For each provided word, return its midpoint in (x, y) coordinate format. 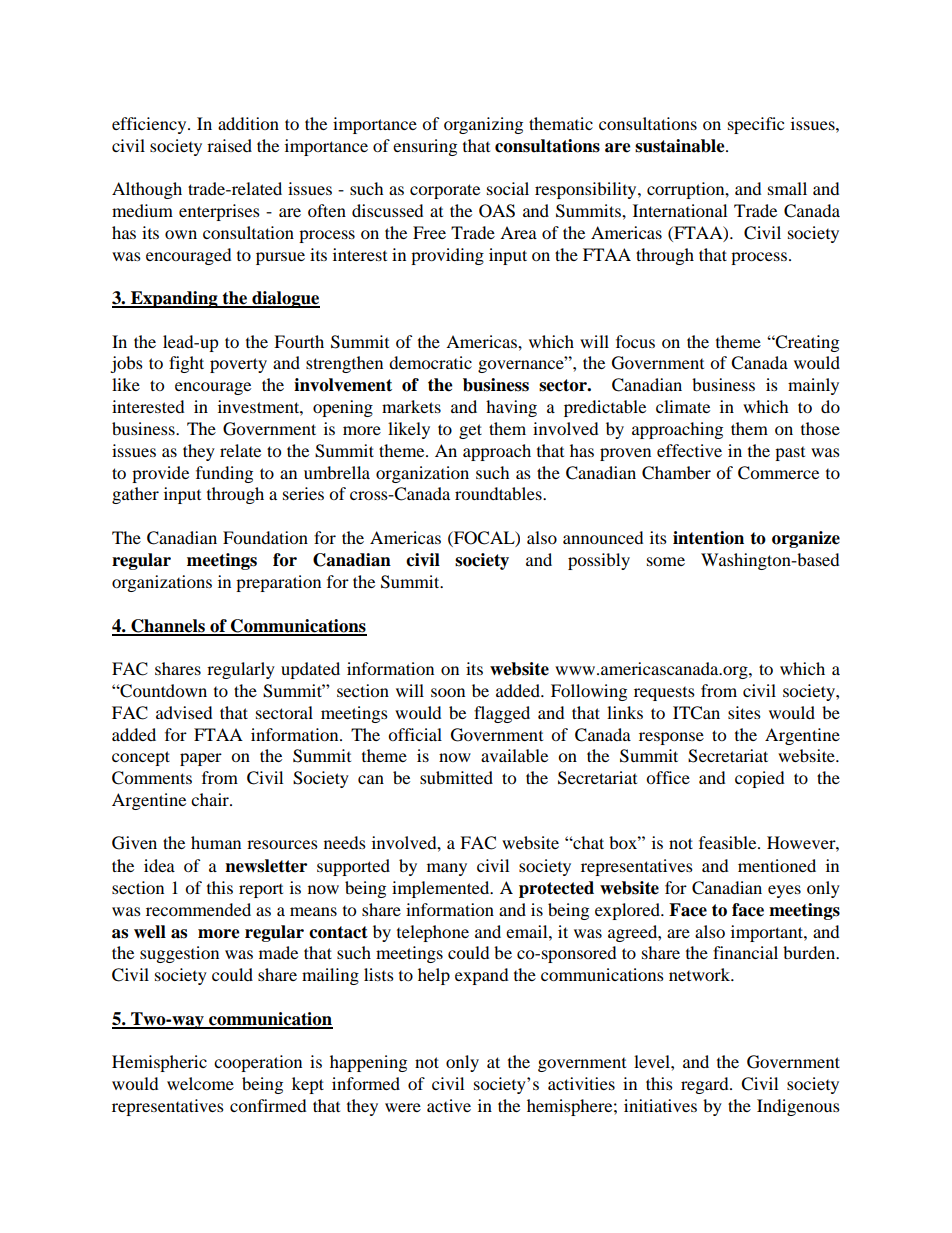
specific (756, 125)
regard (706, 1085)
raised (229, 145)
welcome (200, 1083)
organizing (483, 125)
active (449, 1105)
